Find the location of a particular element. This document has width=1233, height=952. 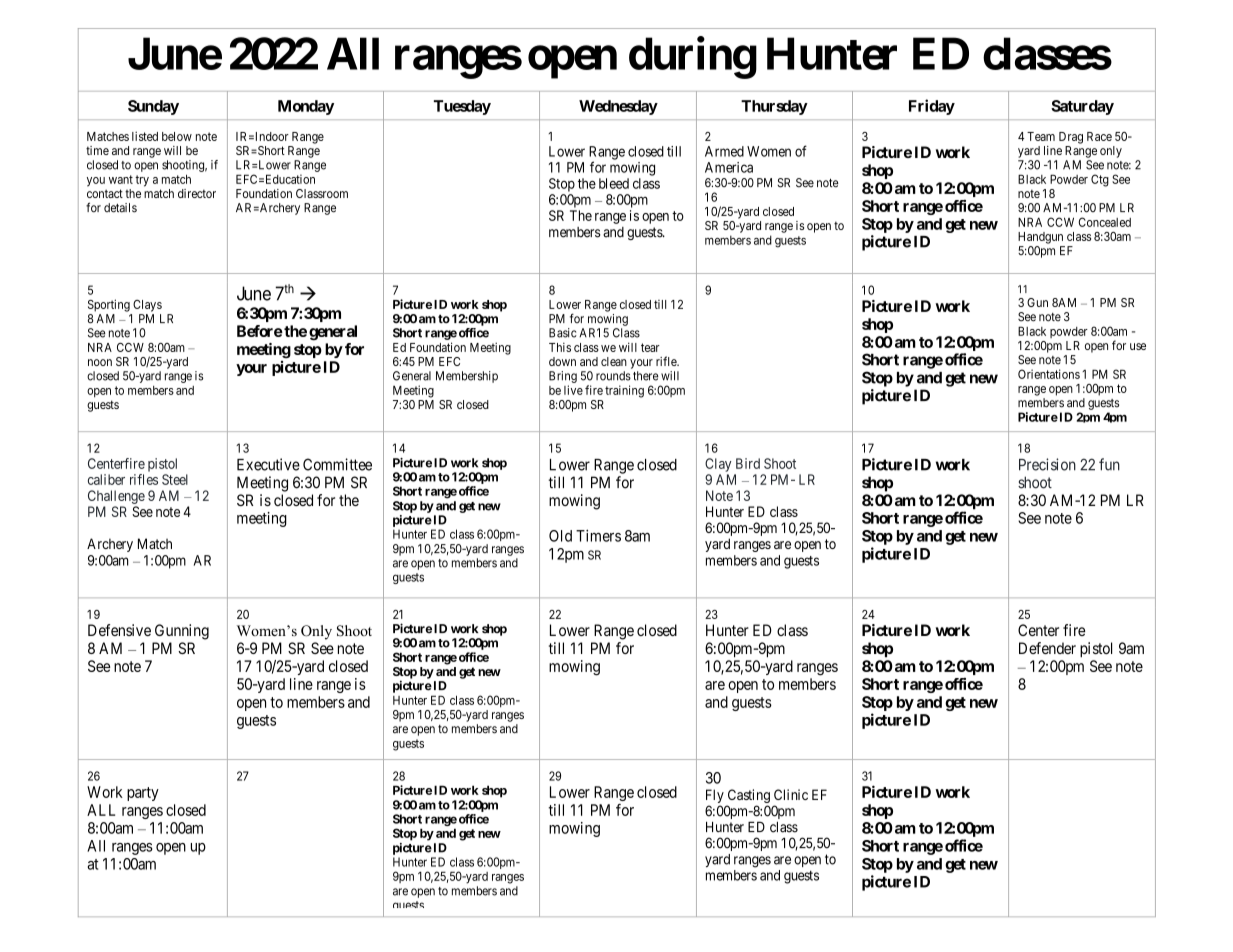

Bird is located at coordinates (748, 463).
